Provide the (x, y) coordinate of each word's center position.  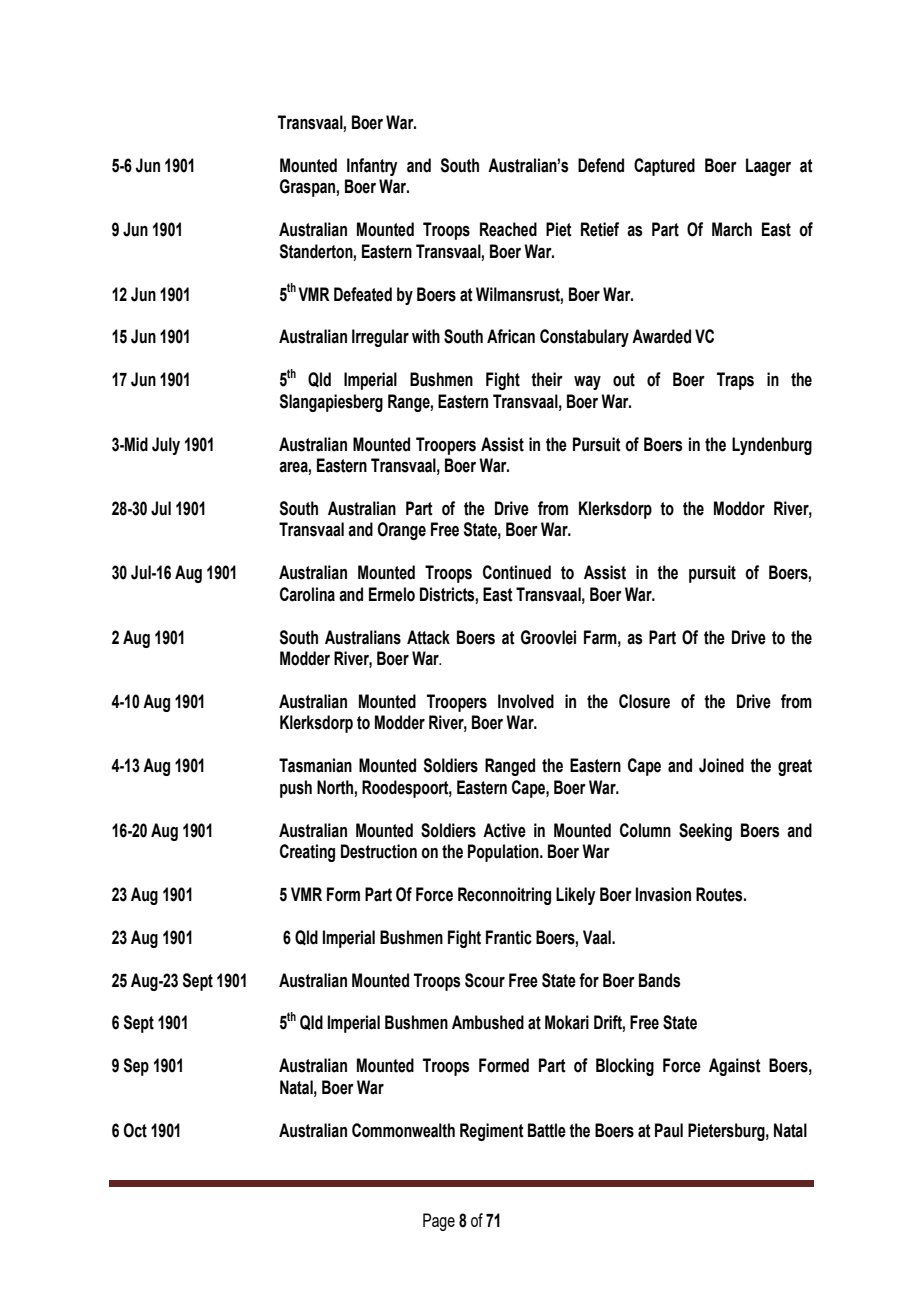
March (732, 229)
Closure (644, 701)
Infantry (372, 167)
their (547, 379)
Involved (526, 701)
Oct (135, 1130)
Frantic (509, 937)
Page (439, 1222)
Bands (659, 980)
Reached (508, 229)
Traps (735, 381)
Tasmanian (315, 765)
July (166, 446)
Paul (669, 1130)
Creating (307, 853)
